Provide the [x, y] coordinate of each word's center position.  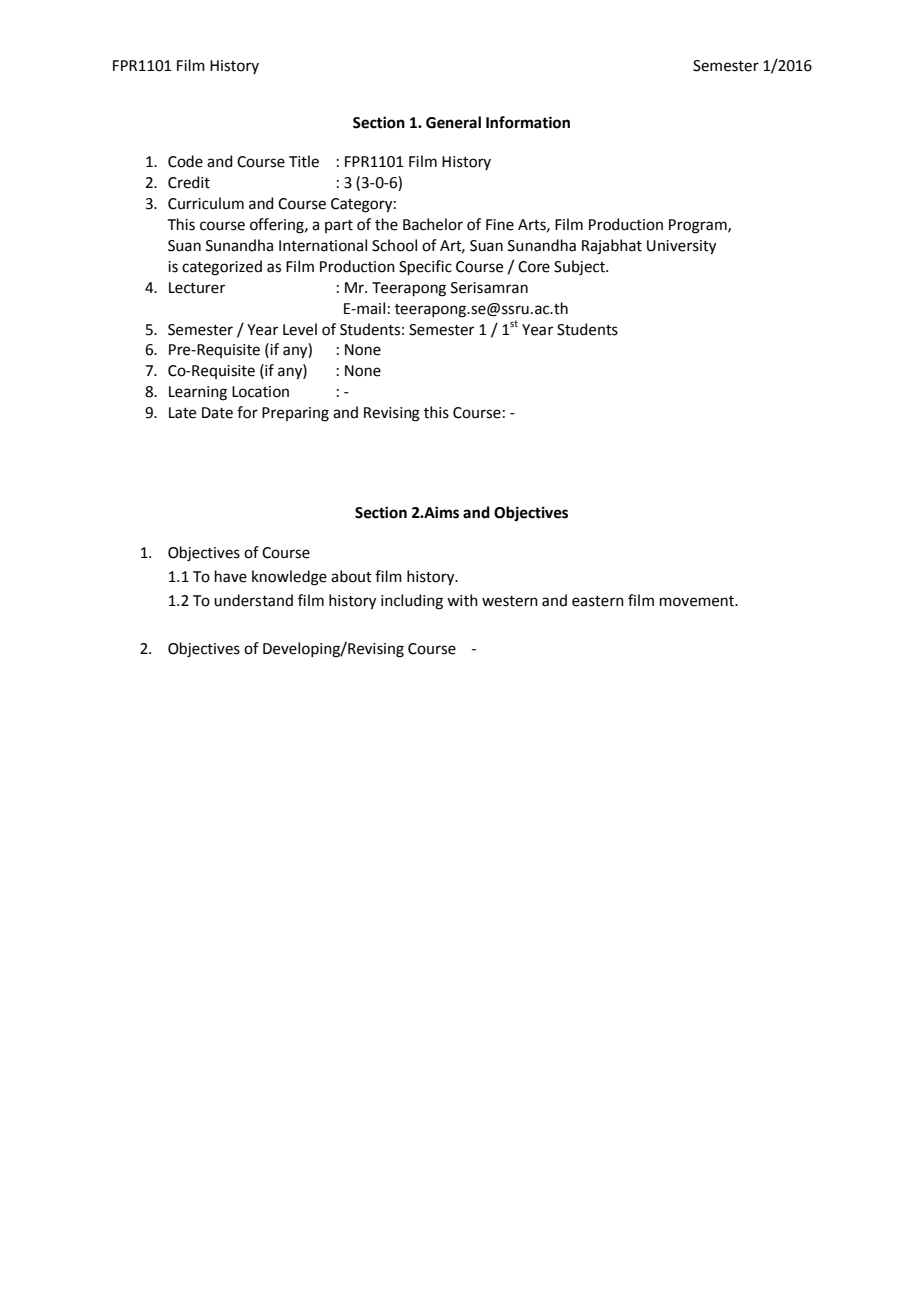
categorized [222, 268]
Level [300, 329]
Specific [425, 267]
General [453, 122]
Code [185, 161]
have [231, 576]
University [681, 247]
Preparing [295, 414]
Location [260, 392]
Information [528, 122]
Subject [580, 268]
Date [217, 413]
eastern [598, 601]
